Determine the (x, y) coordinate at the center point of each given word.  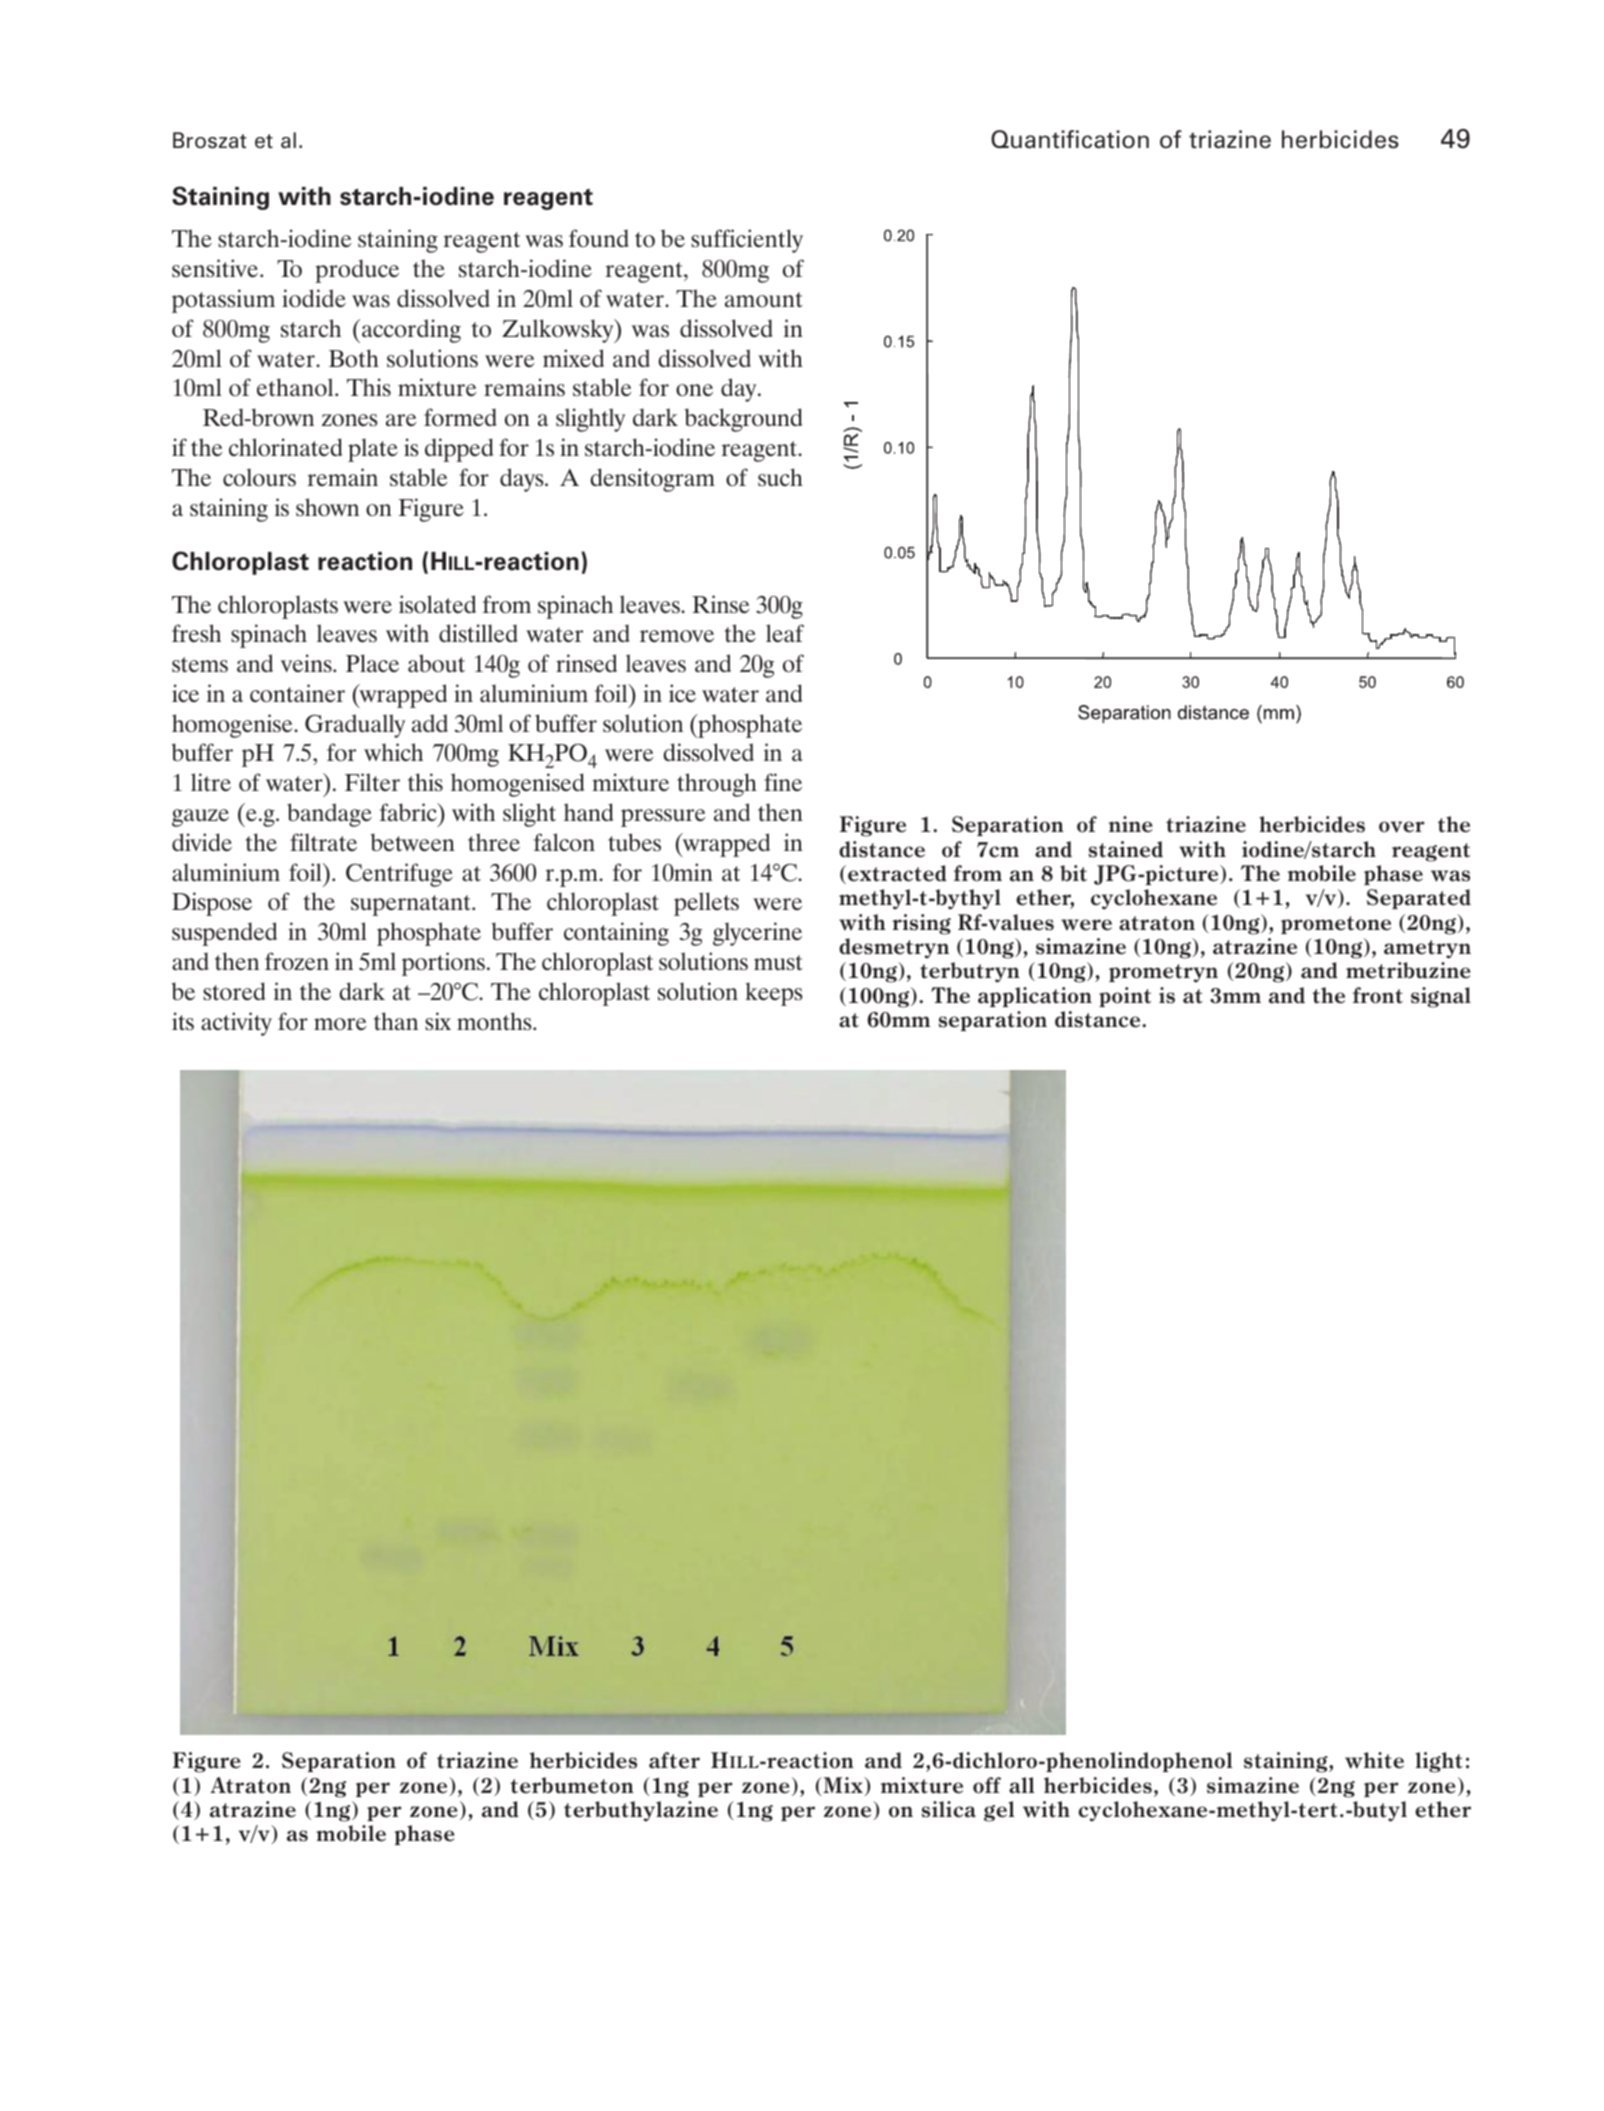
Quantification (1070, 139)
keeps (774, 994)
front (1378, 995)
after (674, 1760)
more (340, 1024)
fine (783, 782)
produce (357, 271)
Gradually (355, 726)
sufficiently (747, 241)
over (1402, 827)
